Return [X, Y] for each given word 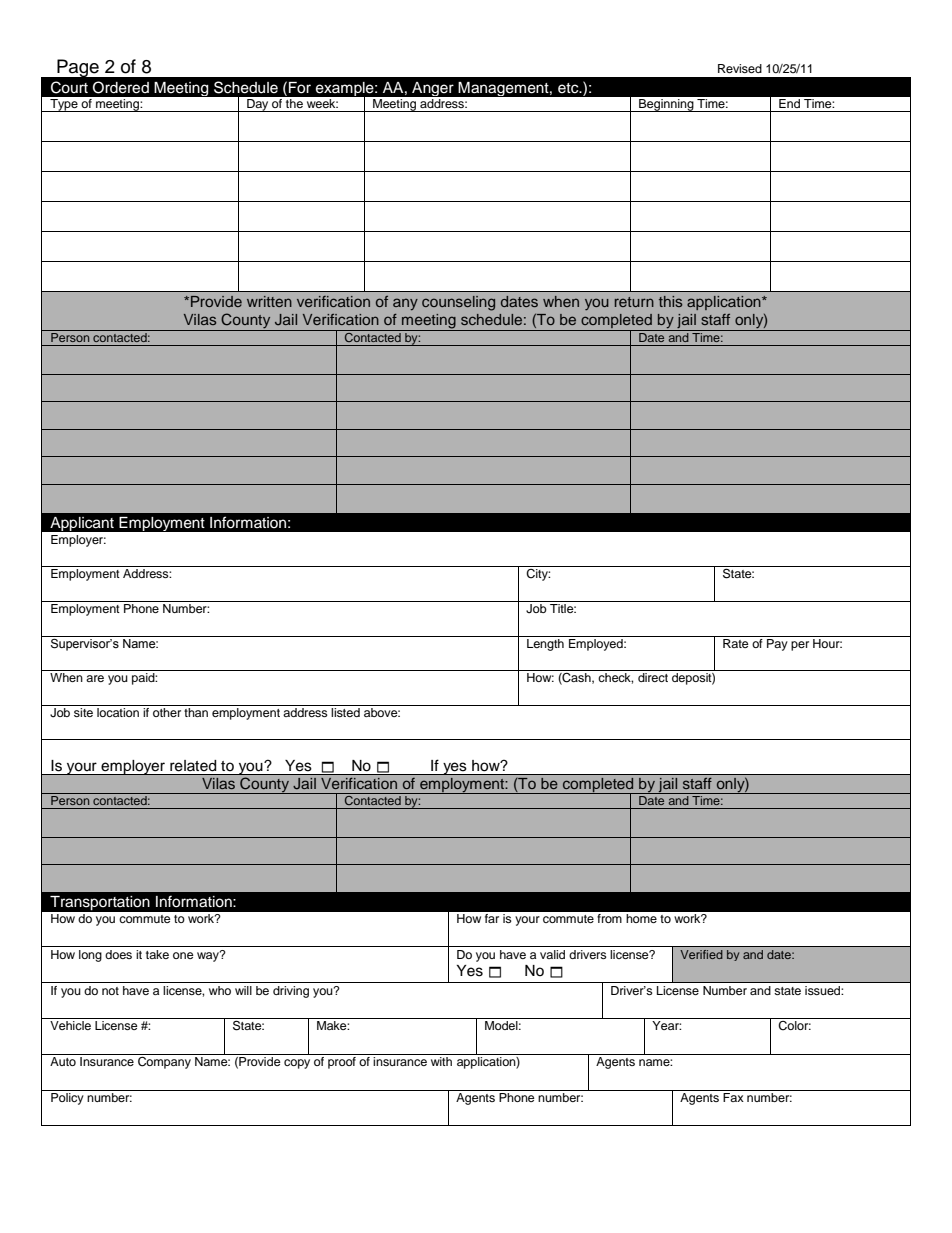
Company [164, 1061]
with [441, 1061]
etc [569, 88]
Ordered [121, 87]
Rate [736, 642]
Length [545, 643]
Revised [740, 68]
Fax [733, 1097]
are [95, 678]
